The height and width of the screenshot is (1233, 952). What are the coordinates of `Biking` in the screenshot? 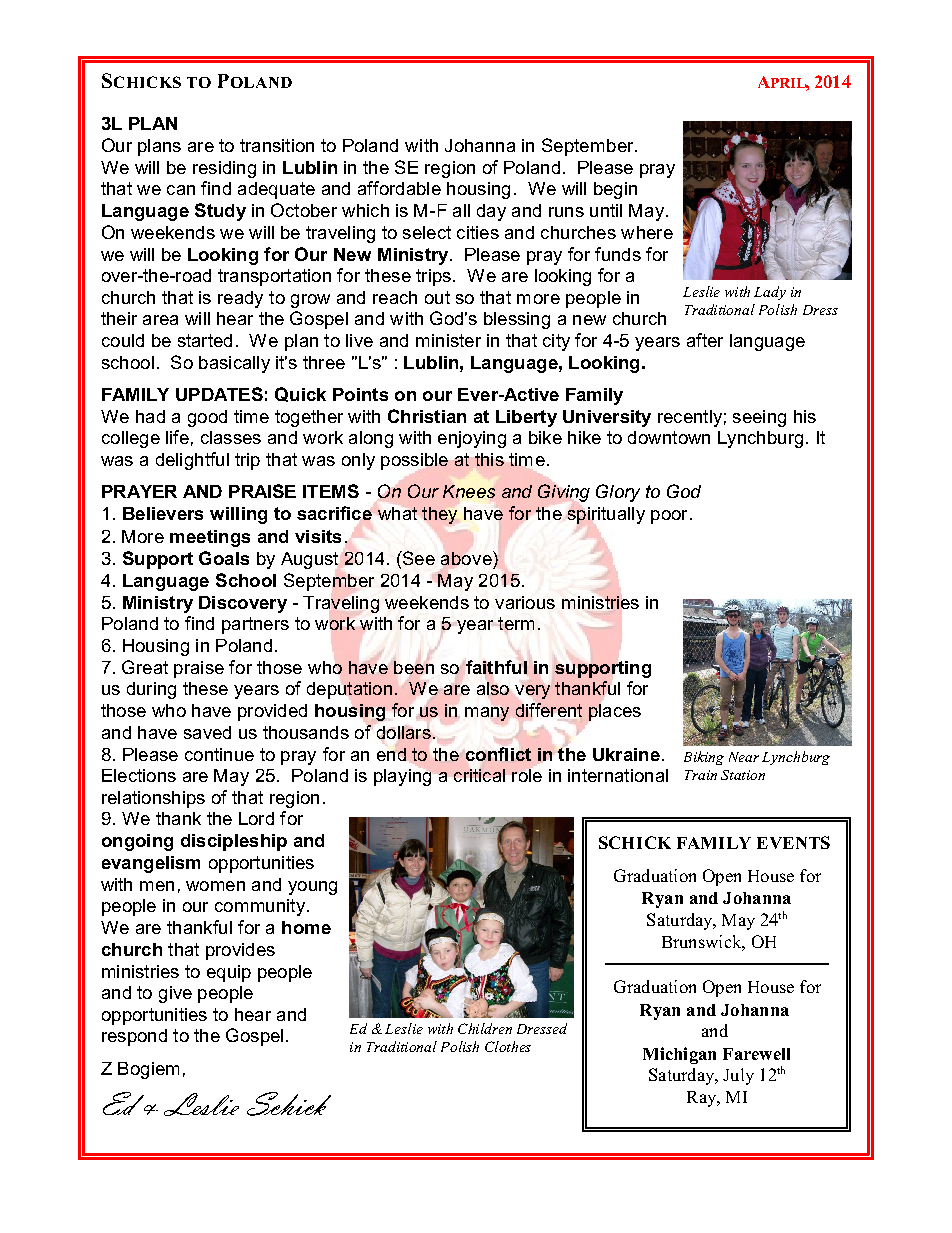 It's located at (704, 758).
